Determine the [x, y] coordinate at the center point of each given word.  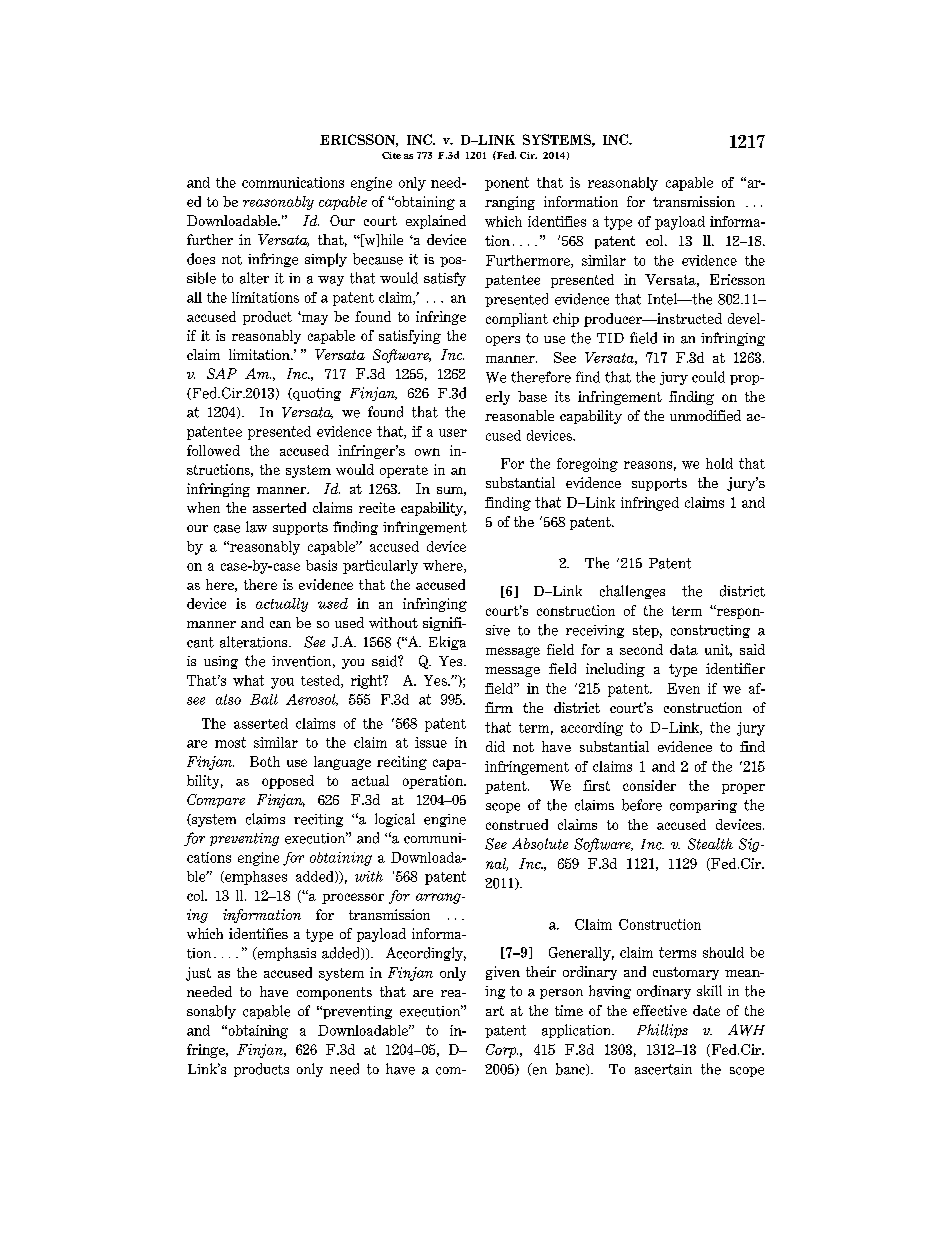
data [684, 649]
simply [326, 260]
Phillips [662, 1031]
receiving [595, 631]
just [198, 974]
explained [436, 222]
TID [610, 338]
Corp [502, 1051]
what [248, 680]
